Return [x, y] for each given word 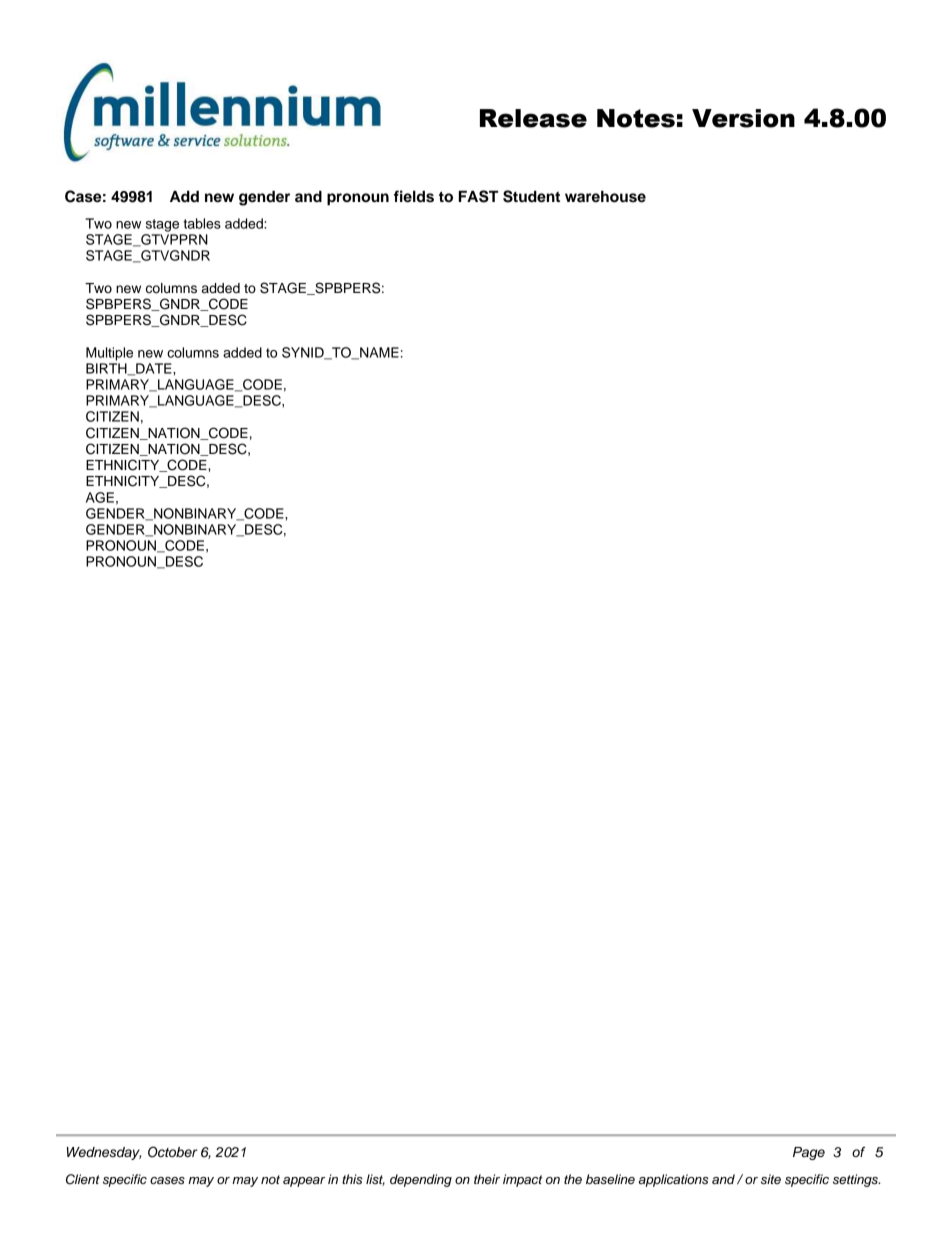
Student [531, 196]
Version [743, 118]
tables [202, 223]
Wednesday [104, 1153]
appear [304, 1182]
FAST [478, 196]
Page [809, 1153]
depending [421, 1180]
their [487, 1179]
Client [83, 1179]
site [771, 1179]
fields [414, 196]
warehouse [605, 196]
